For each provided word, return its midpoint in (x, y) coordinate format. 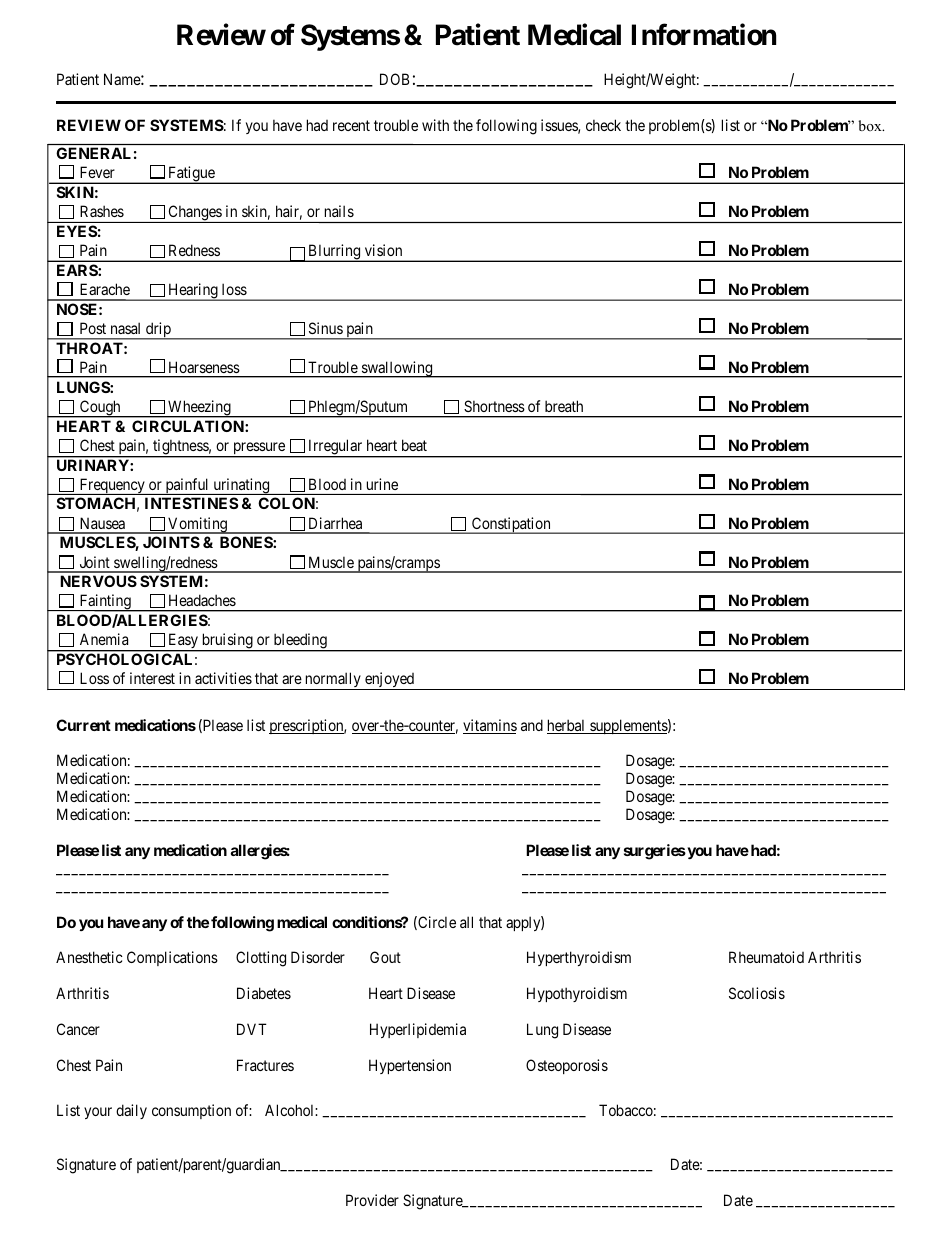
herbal (567, 726)
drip (158, 331)
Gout (385, 957)
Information (704, 34)
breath (564, 406)
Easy (183, 642)
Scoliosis (757, 993)
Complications (172, 958)
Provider (372, 1200)
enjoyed (389, 681)
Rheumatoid (766, 957)
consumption (191, 1111)
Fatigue (191, 175)
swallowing (397, 369)
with (435, 125)
